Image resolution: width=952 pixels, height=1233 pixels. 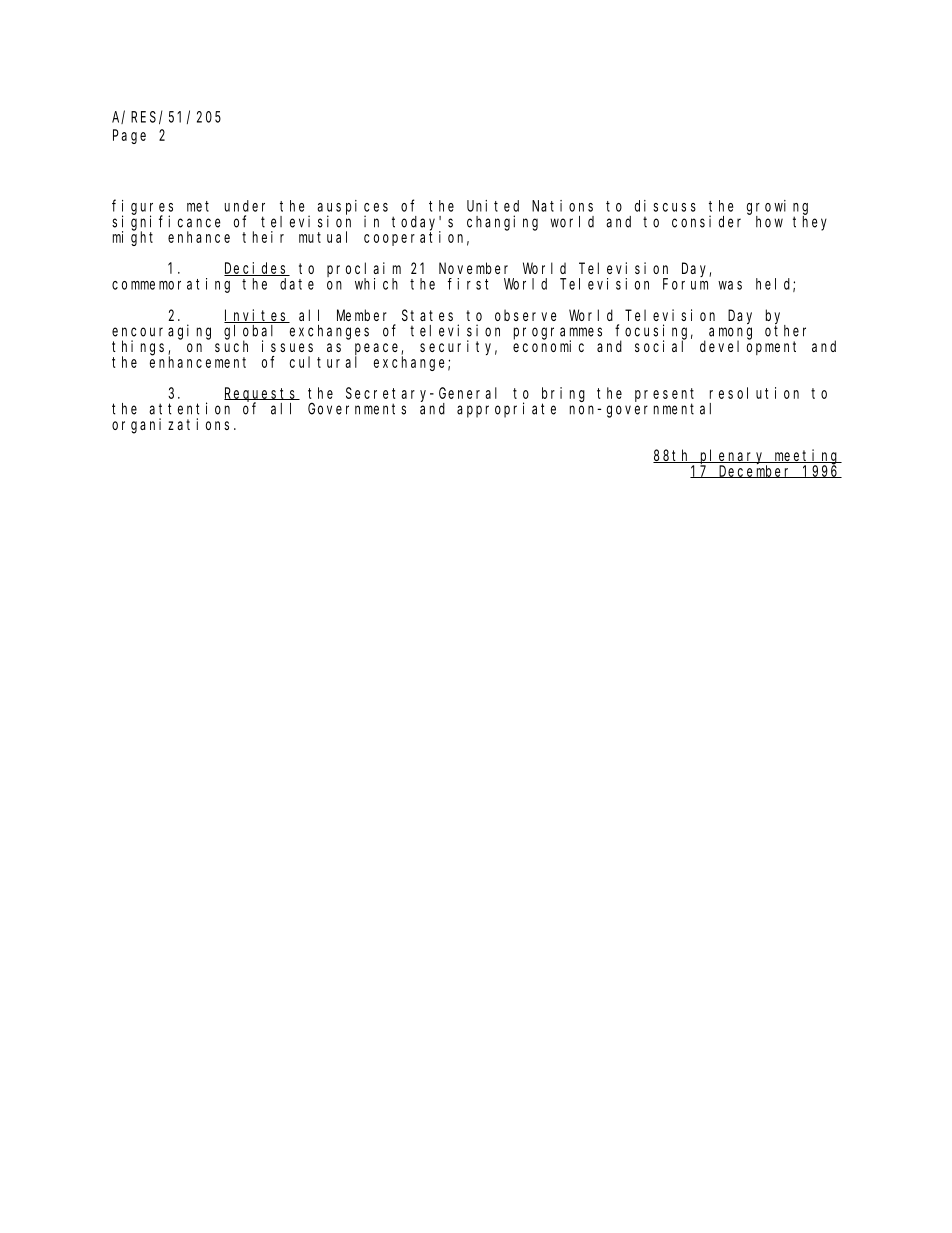 What do you see at coordinates (769, 222) in the image?
I see `how` at bounding box center [769, 222].
